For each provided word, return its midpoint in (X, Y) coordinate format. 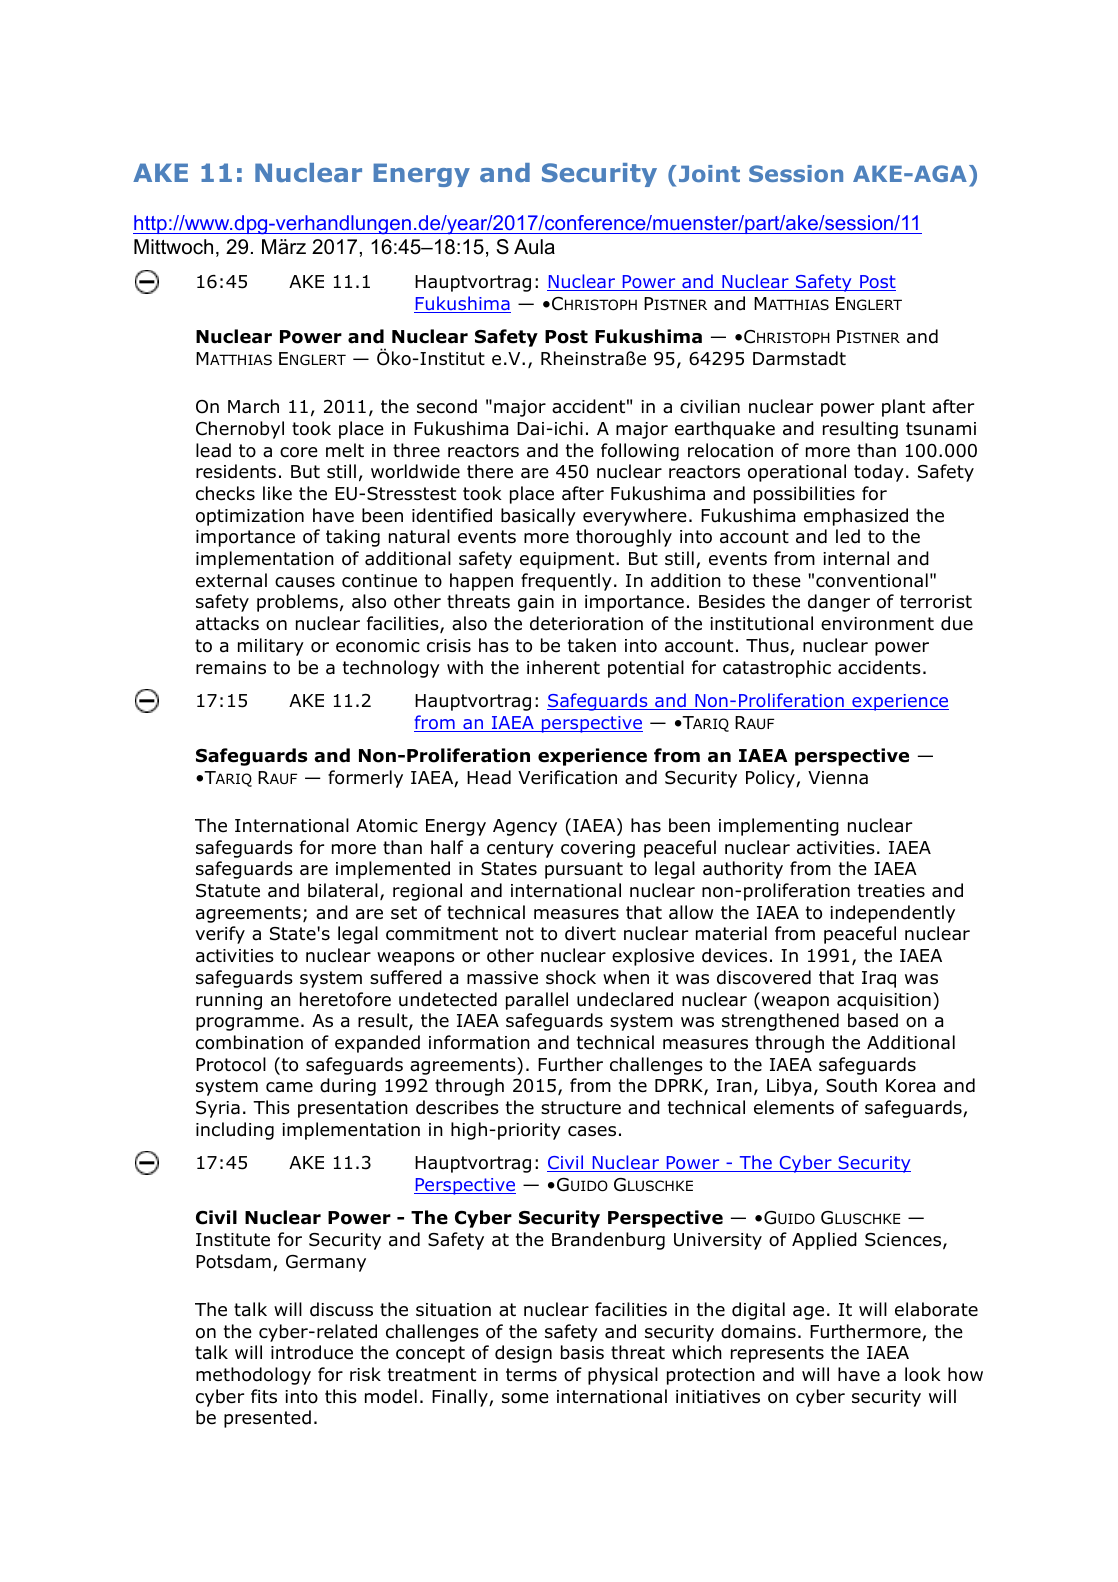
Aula (534, 247)
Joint (709, 173)
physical (623, 1376)
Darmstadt (799, 358)
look (923, 1374)
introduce (312, 1352)
